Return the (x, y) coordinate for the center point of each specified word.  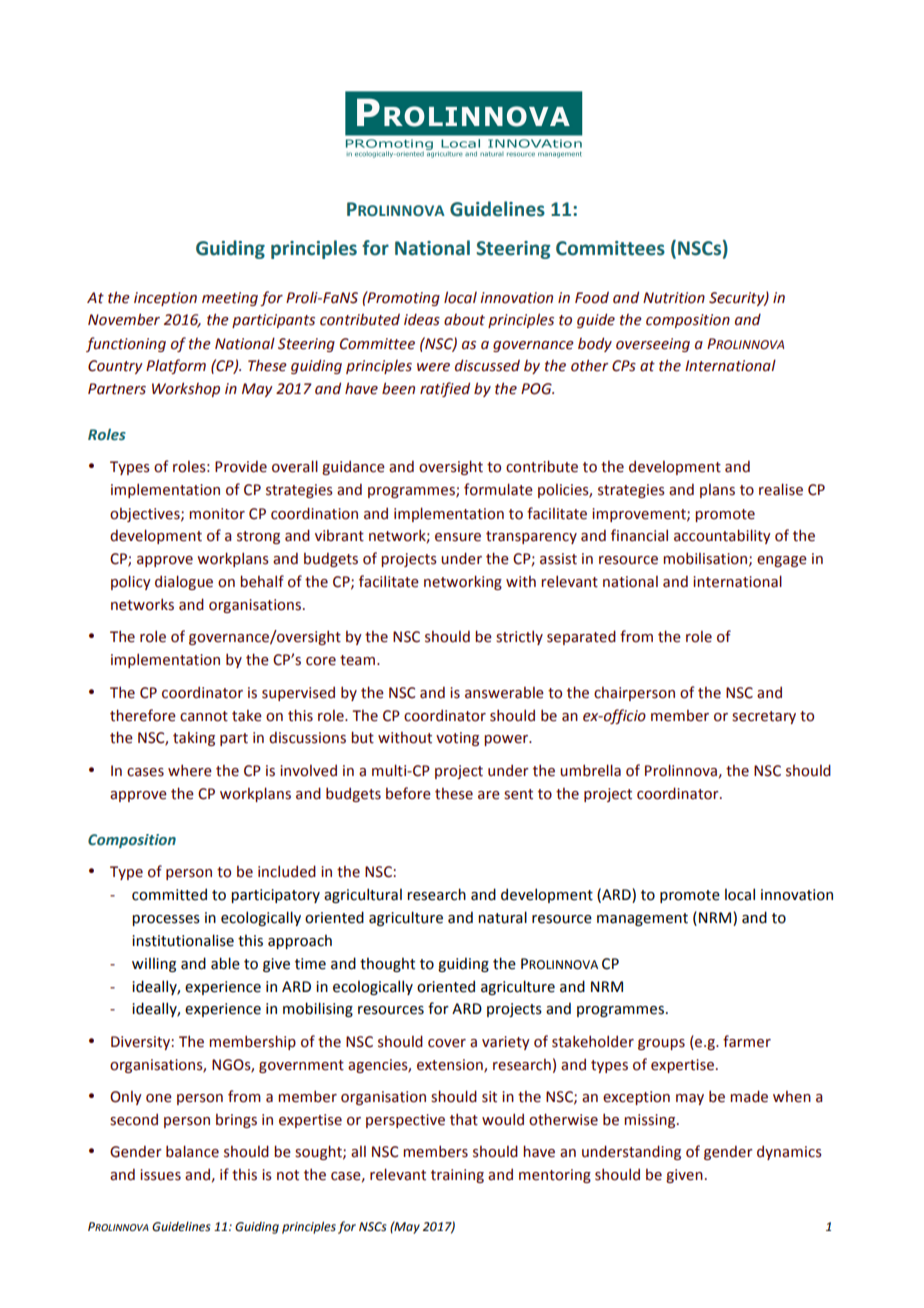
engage (782, 561)
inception (165, 299)
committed (169, 894)
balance (192, 1151)
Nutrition (674, 298)
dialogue (184, 582)
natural (502, 917)
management (642, 919)
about (464, 320)
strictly (519, 637)
